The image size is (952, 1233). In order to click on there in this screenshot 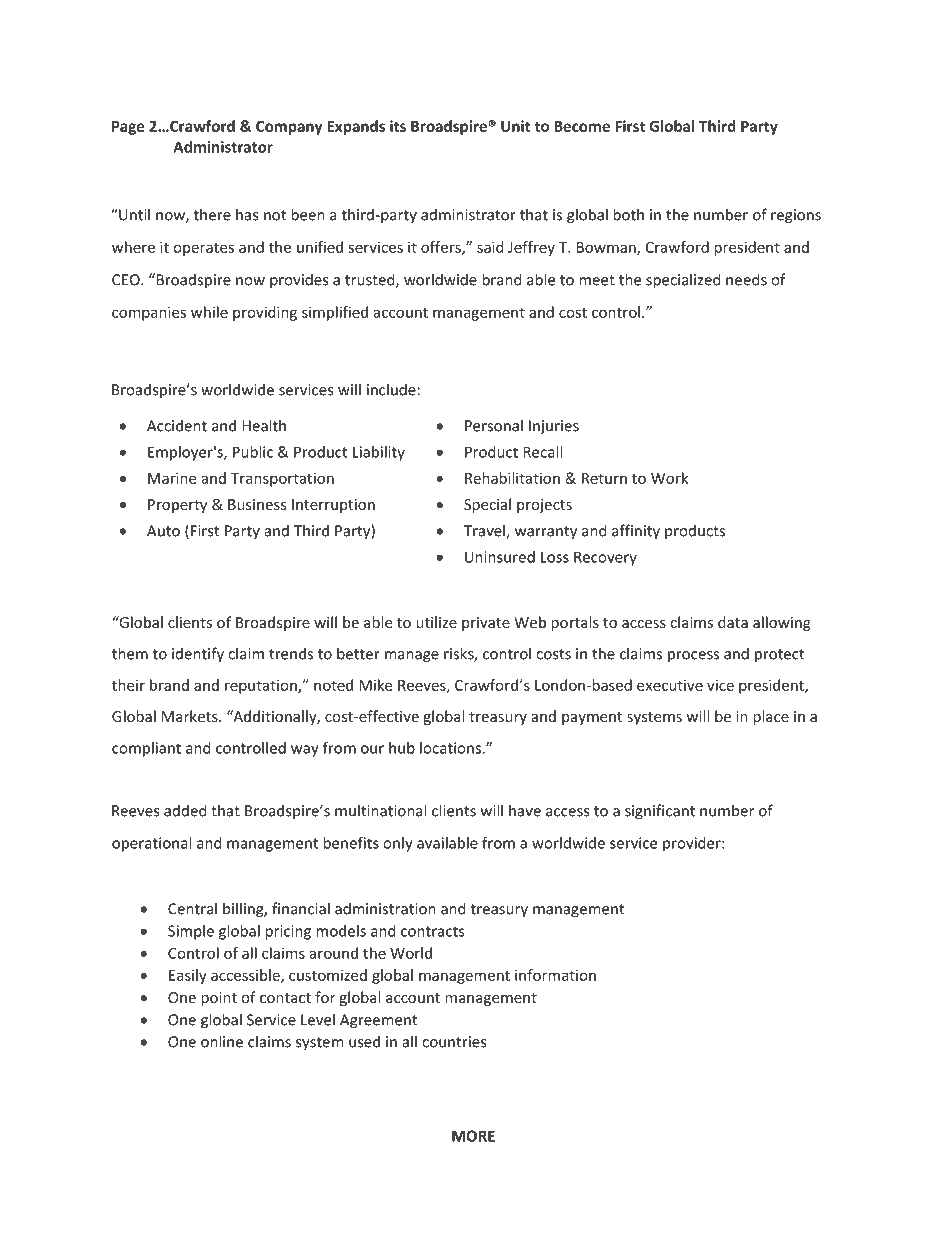, I will do `click(212, 214)`.
